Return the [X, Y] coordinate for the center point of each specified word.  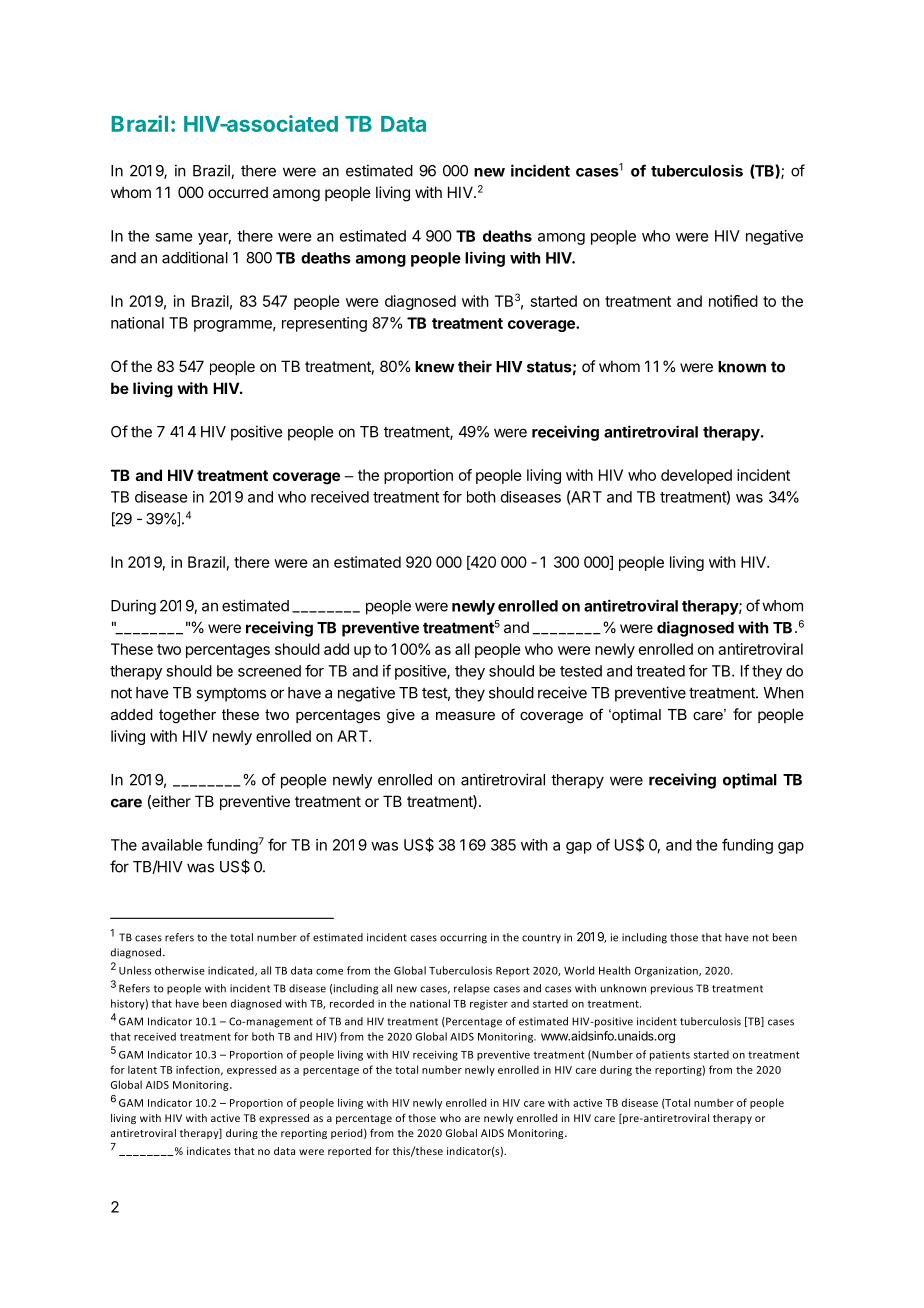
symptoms [231, 695]
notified [733, 301]
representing [324, 324]
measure [465, 716]
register [489, 1005]
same [174, 237]
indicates [209, 1151]
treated [660, 671]
